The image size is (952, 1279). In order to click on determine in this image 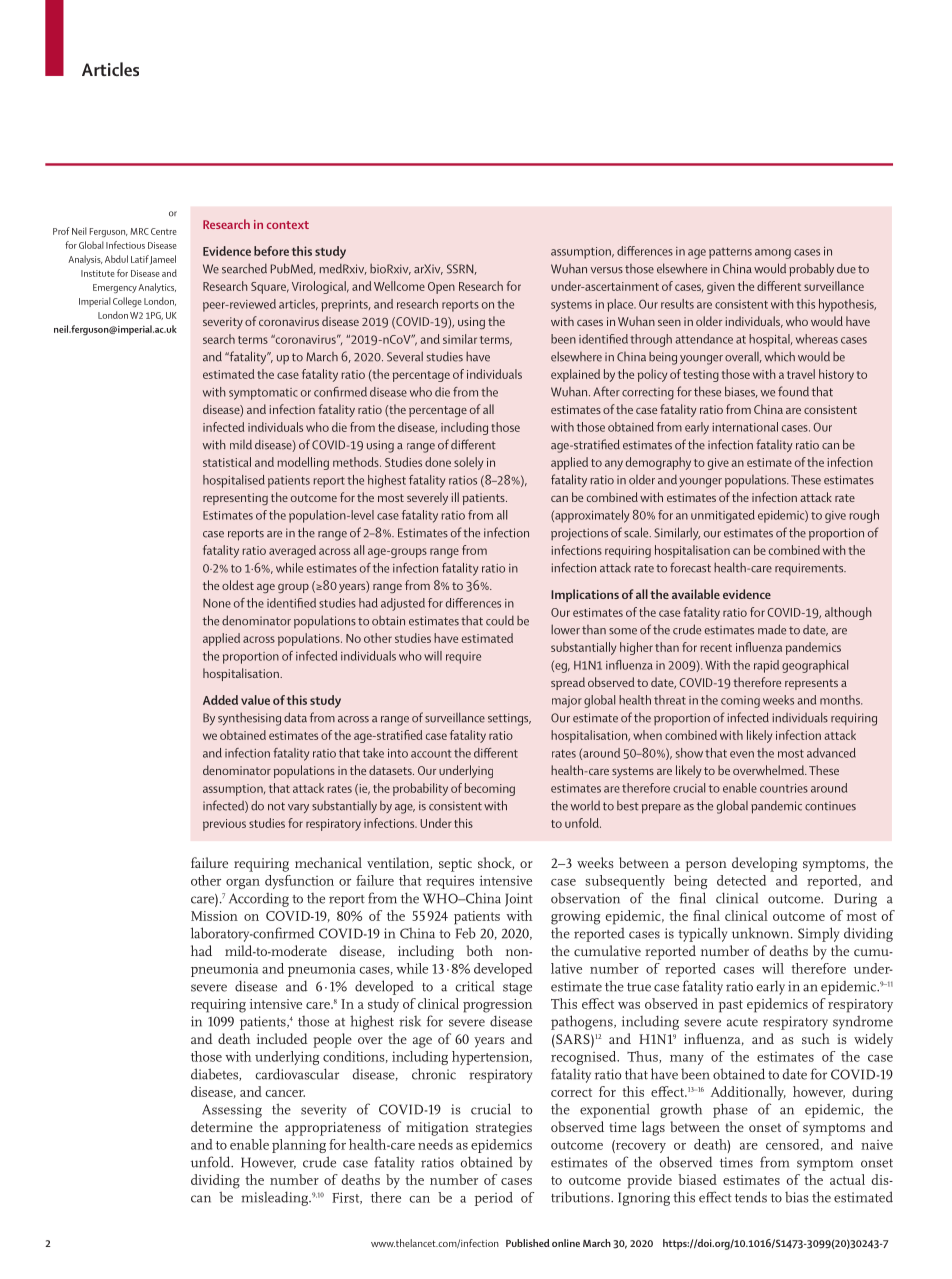, I will do `click(222, 1126)`.
